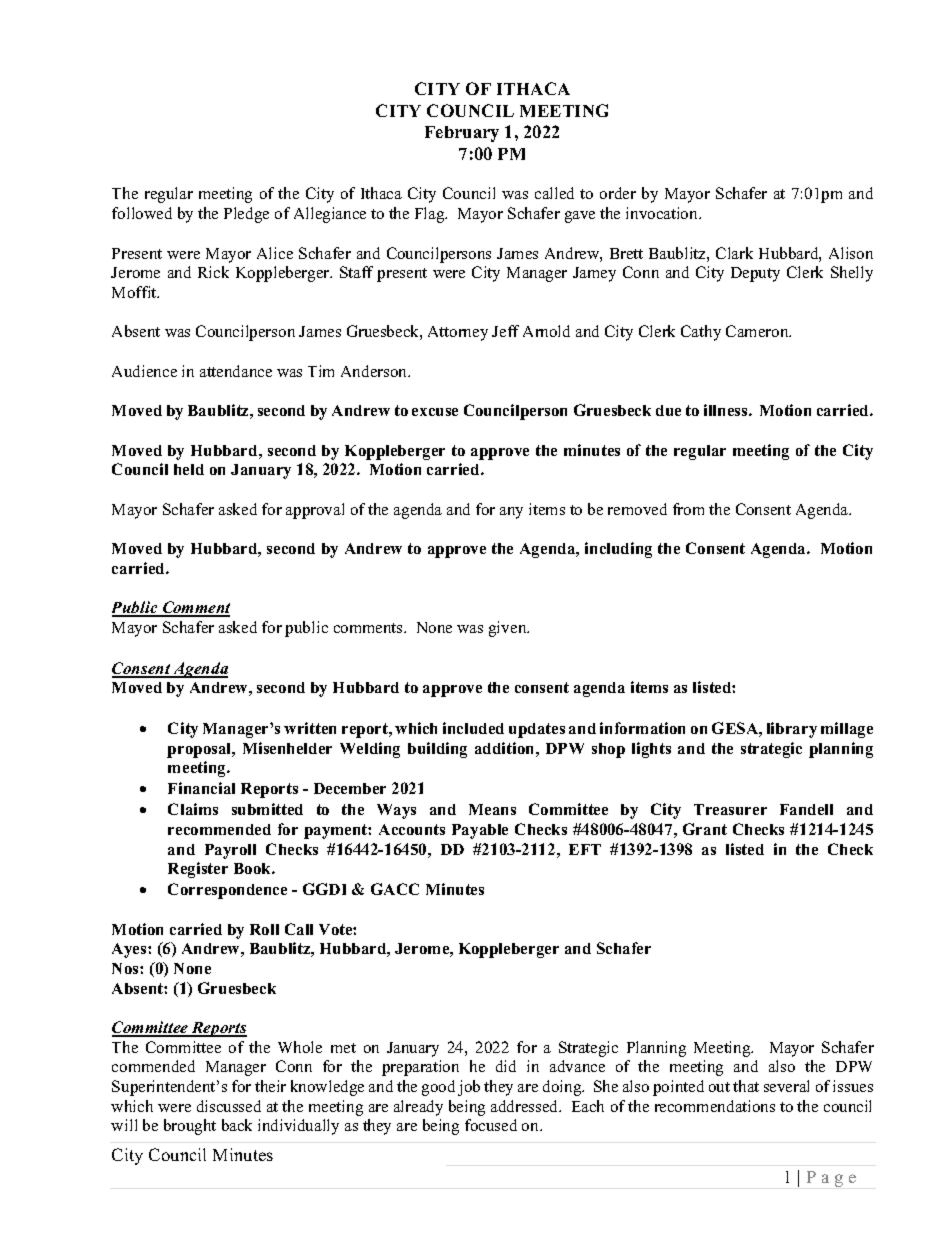  What do you see at coordinates (705, 829) in the screenshot?
I see `Grant` at bounding box center [705, 829].
